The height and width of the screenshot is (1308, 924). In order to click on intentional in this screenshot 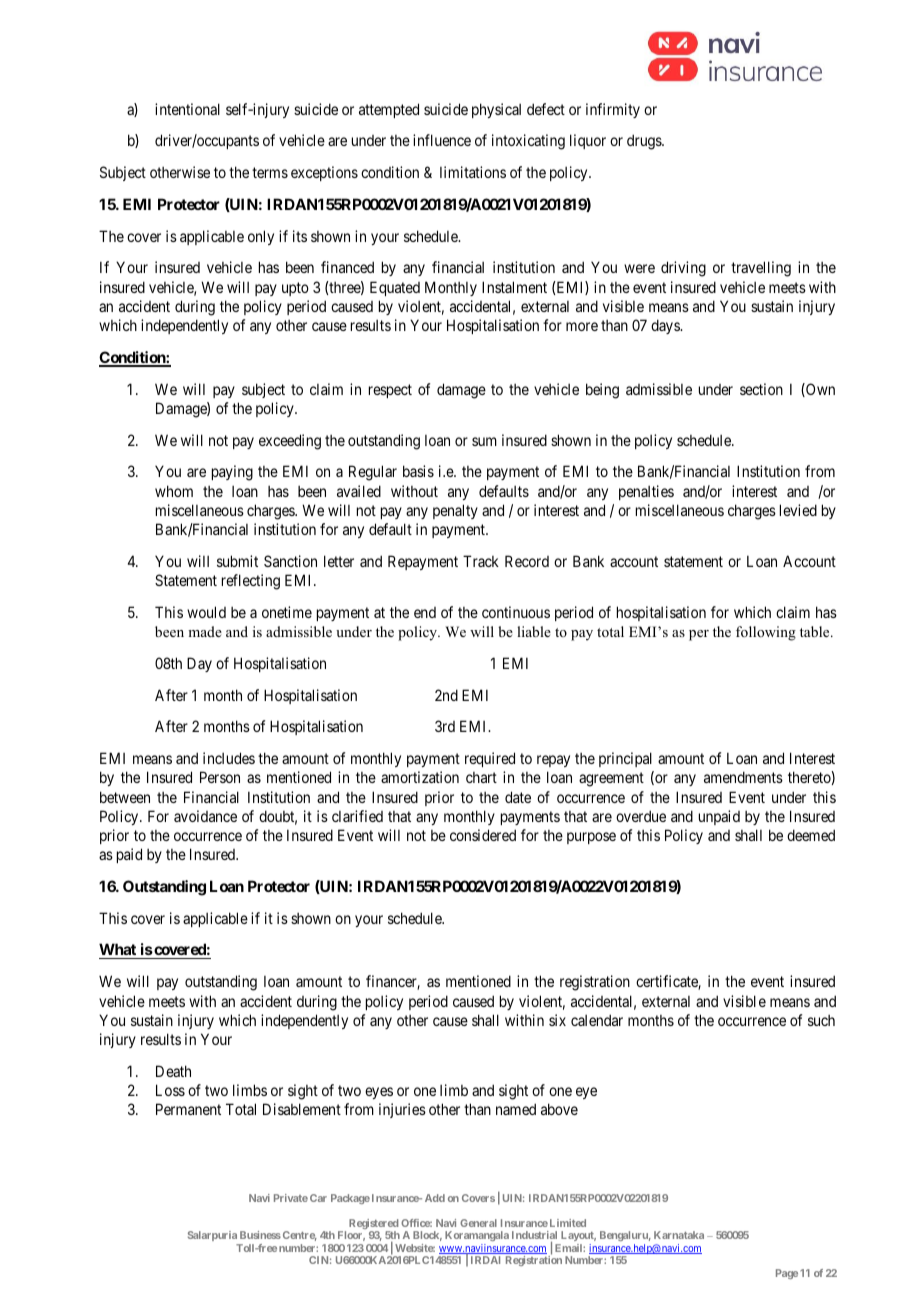, I will do `click(187, 109)`.
